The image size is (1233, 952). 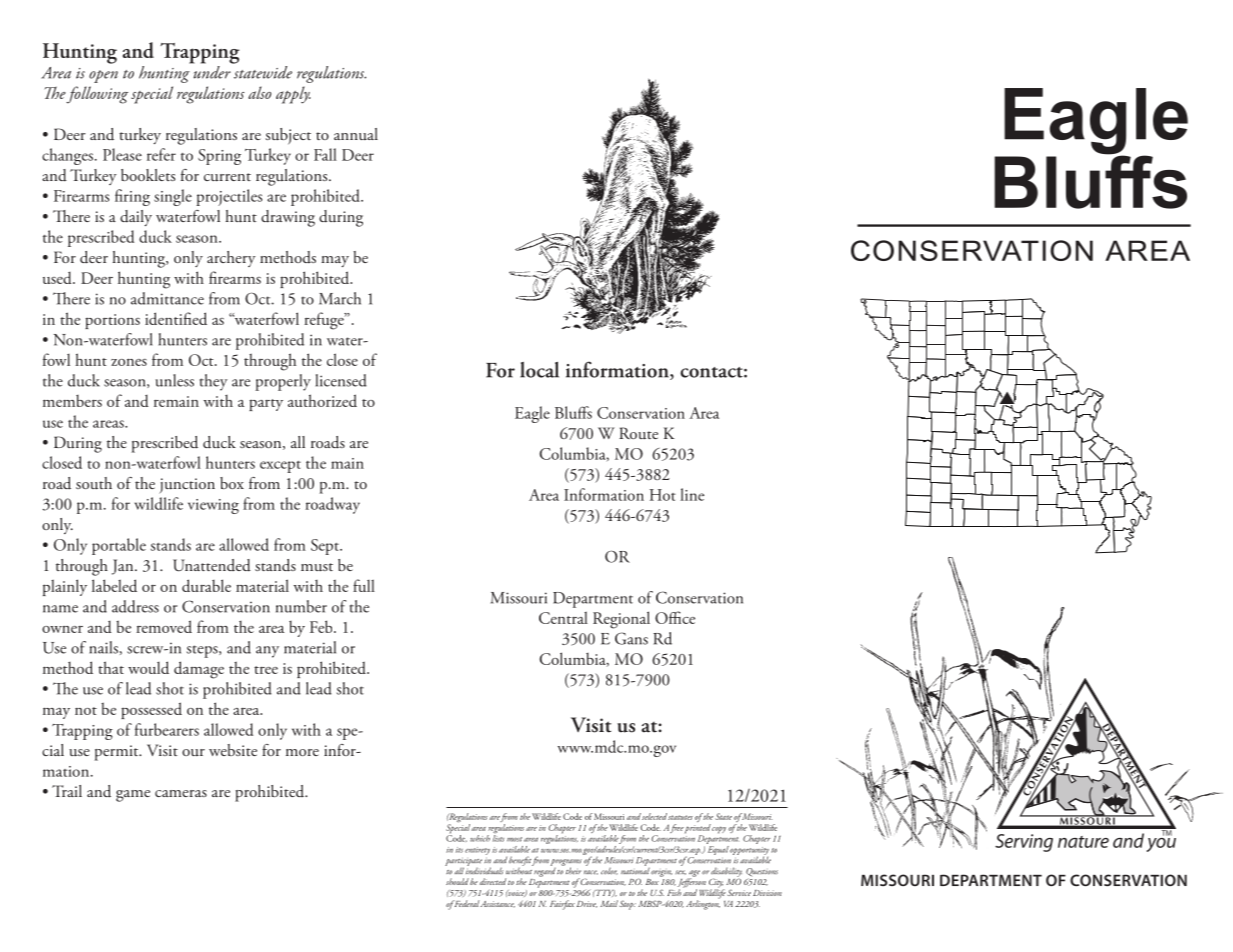 What do you see at coordinates (148, 667) in the screenshot?
I see `would` at bounding box center [148, 667].
